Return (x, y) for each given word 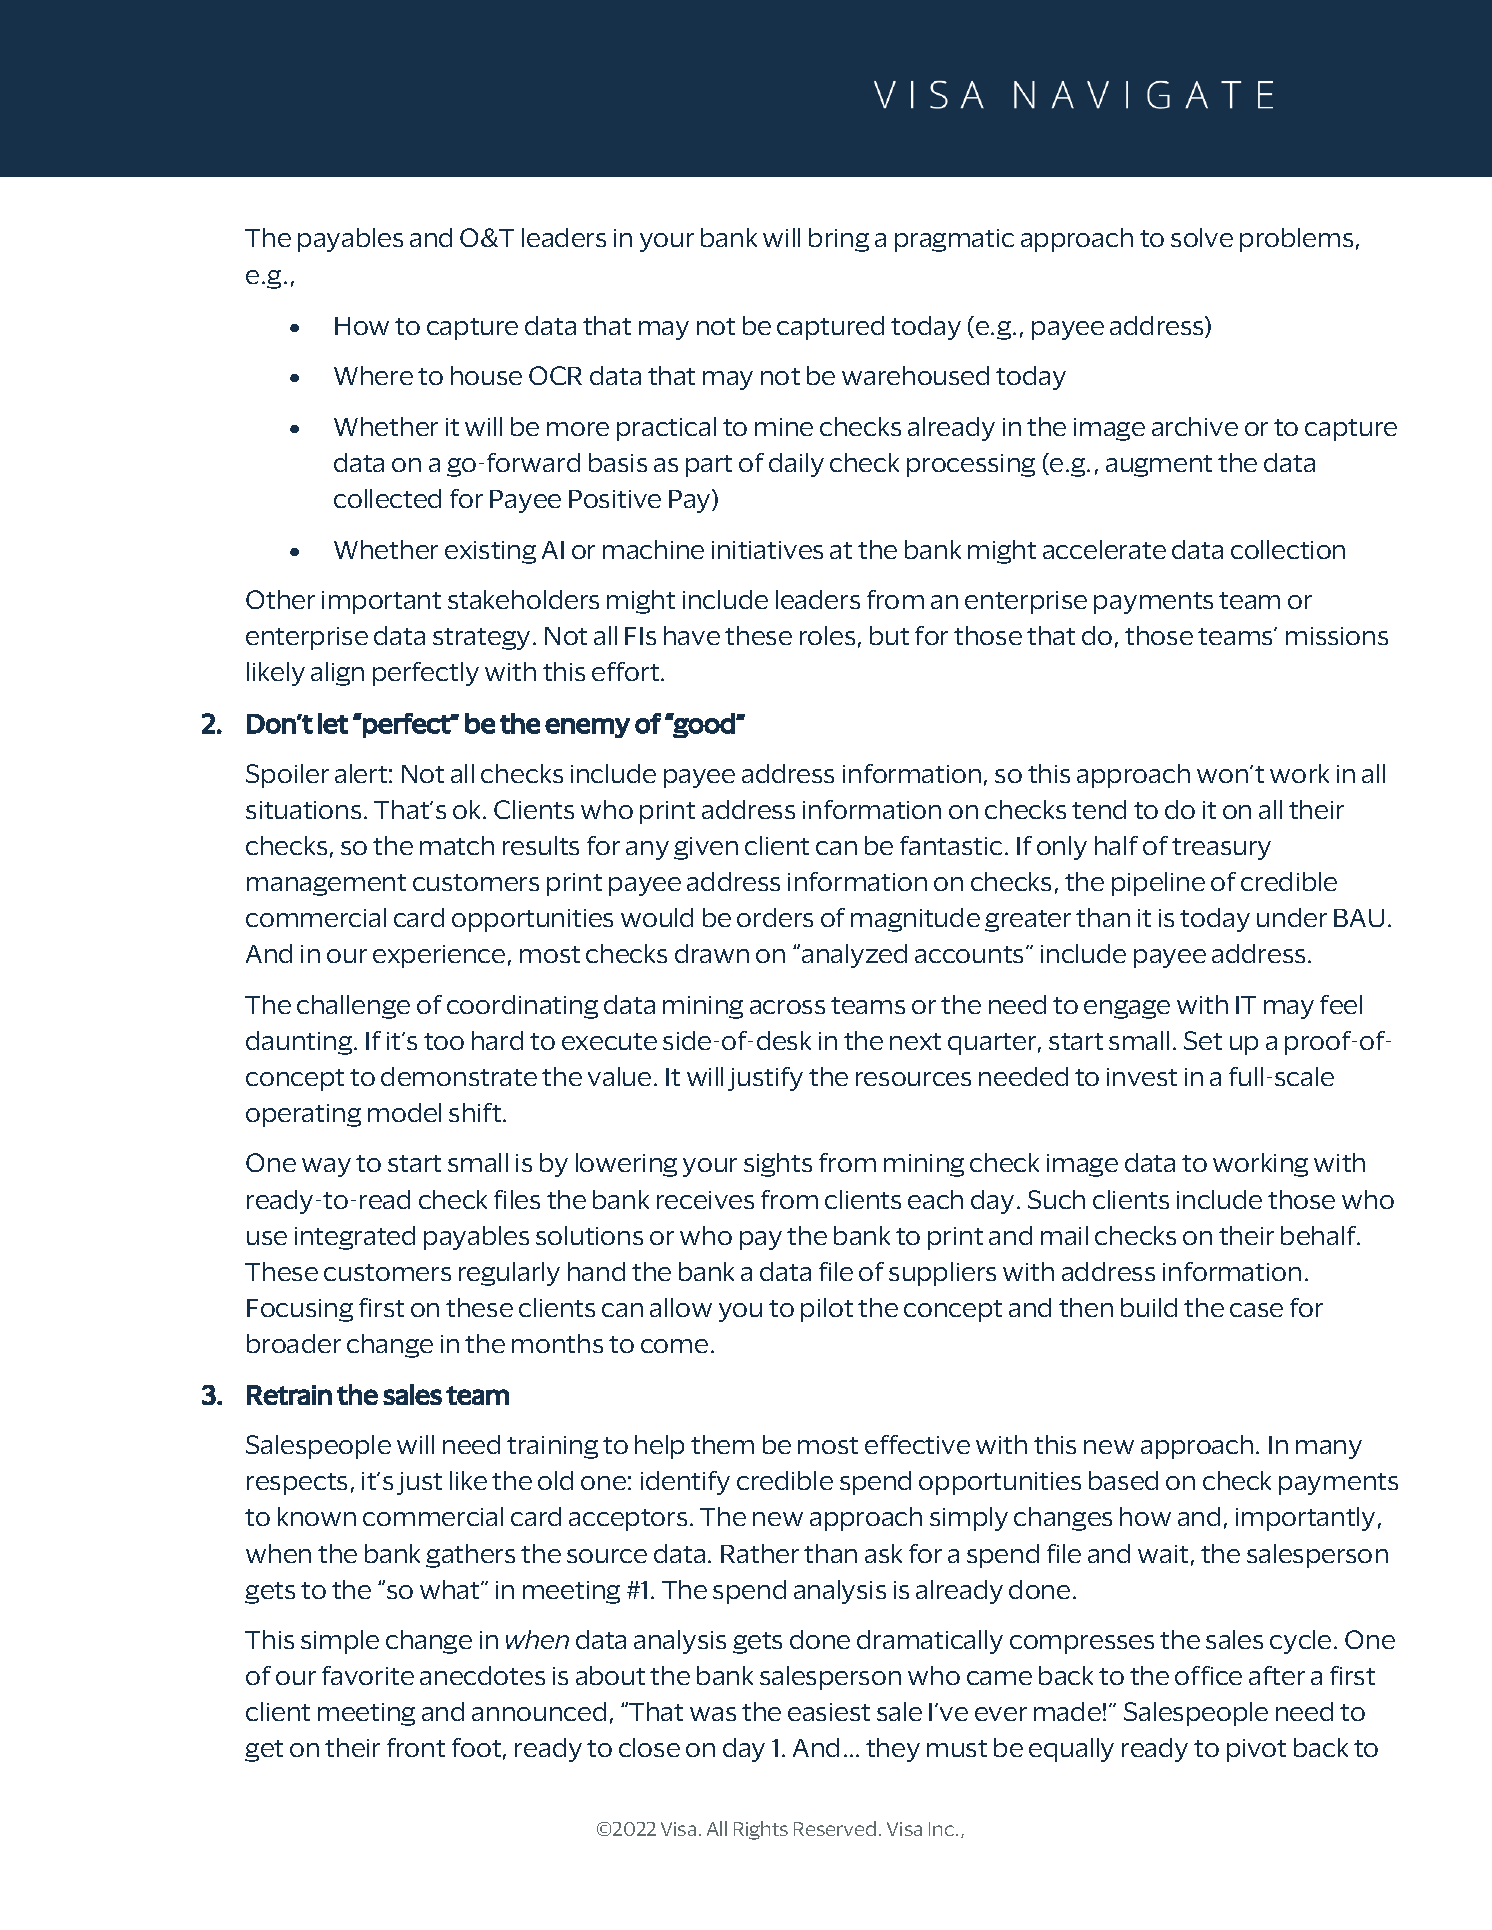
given (706, 848)
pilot (827, 1310)
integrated (355, 1238)
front (416, 1747)
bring (839, 240)
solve (1202, 237)
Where (373, 375)
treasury (1221, 849)
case (1256, 1310)
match (457, 845)
